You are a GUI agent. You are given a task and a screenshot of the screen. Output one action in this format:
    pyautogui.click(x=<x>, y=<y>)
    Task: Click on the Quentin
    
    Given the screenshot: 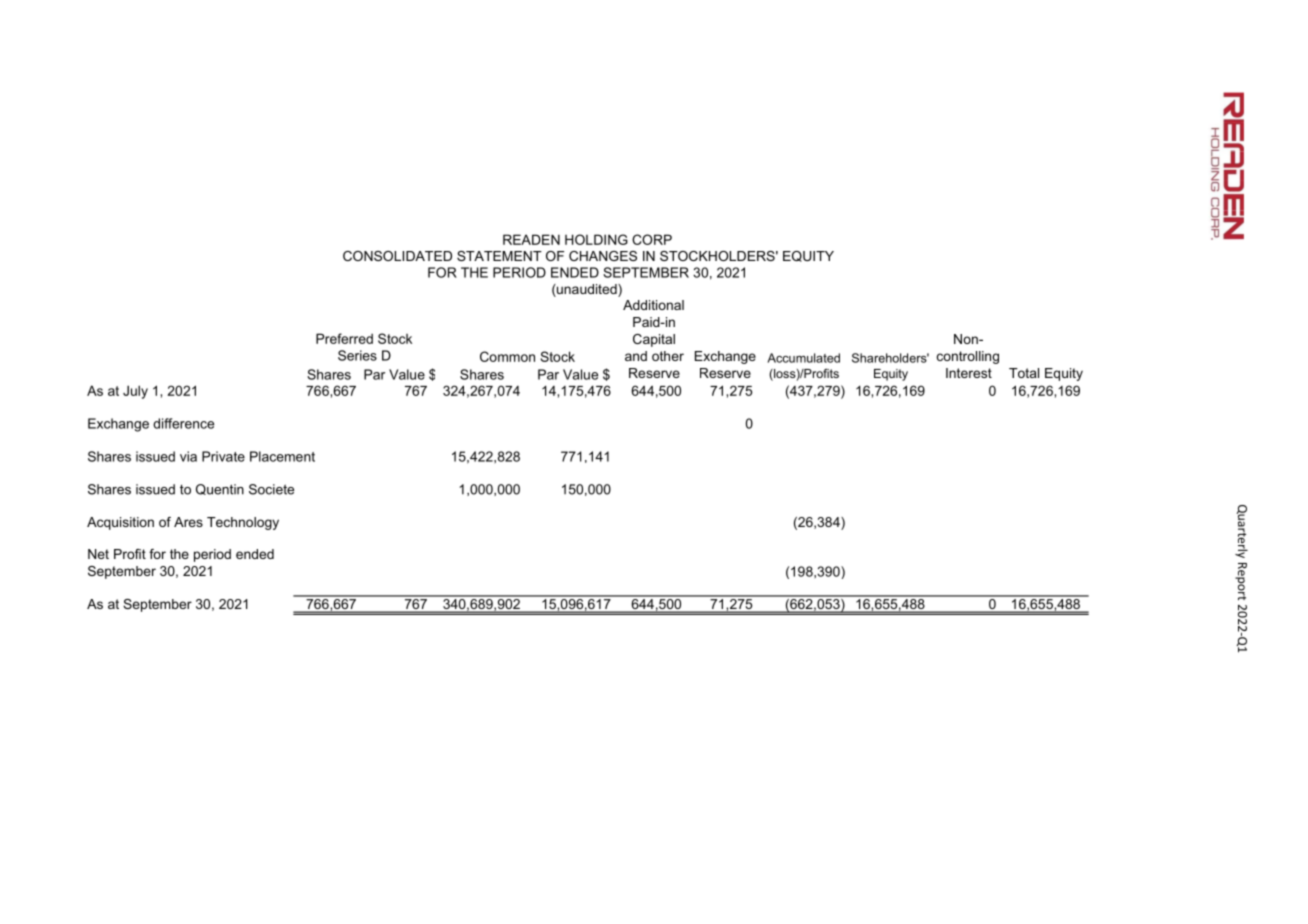 What is the action you would take?
    pyautogui.click(x=220, y=489)
